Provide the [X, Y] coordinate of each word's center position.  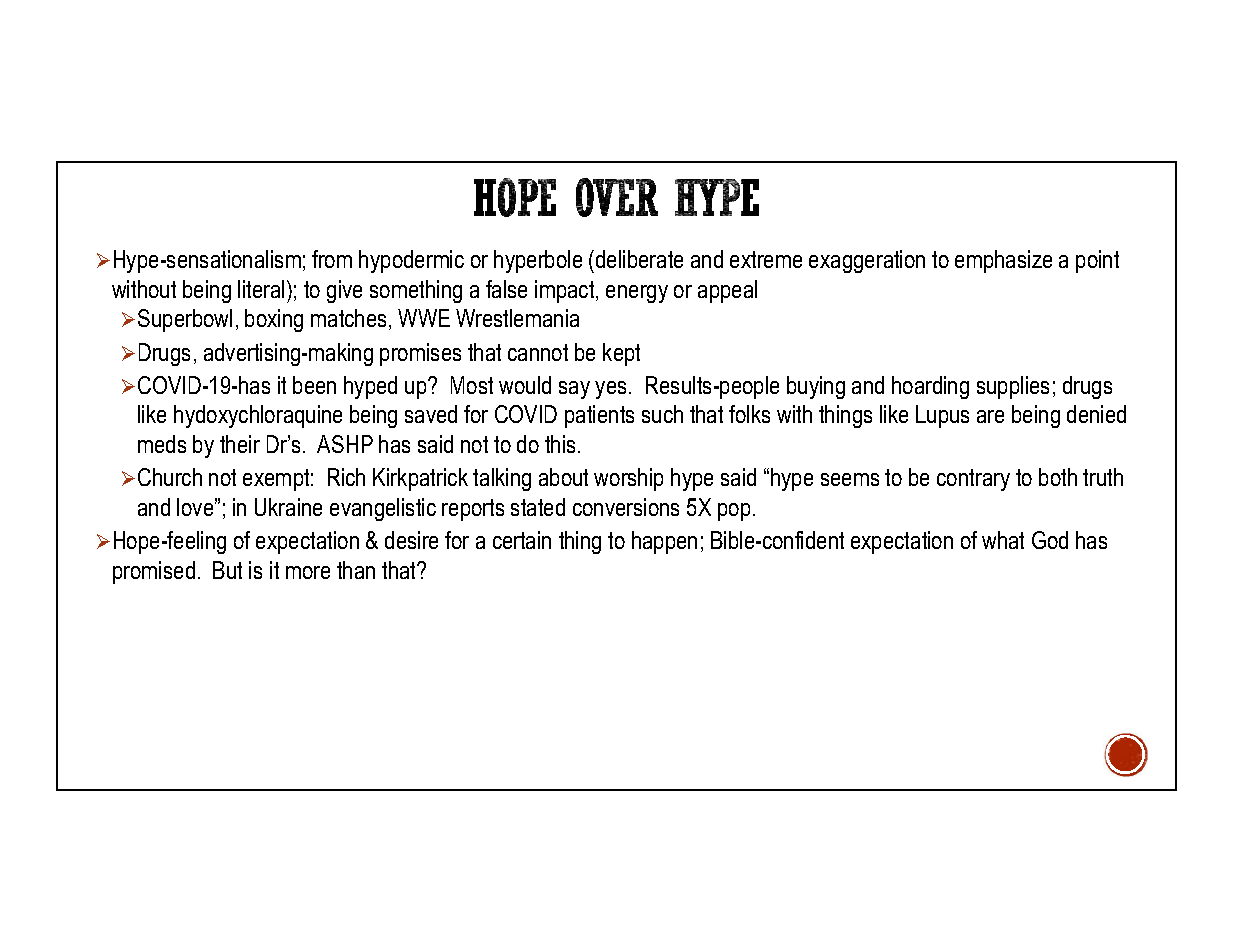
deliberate [638, 259]
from [332, 259]
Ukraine [288, 507]
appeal [727, 291]
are [990, 416]
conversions [626, 507]
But [227, 570]
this [560, 444]
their [240, 444]
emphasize [1003, 261]
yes [610, 390]
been [314, 385]
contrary [973, 480]
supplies [1013, 387]
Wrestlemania [517, 318]
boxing [274, 320]
